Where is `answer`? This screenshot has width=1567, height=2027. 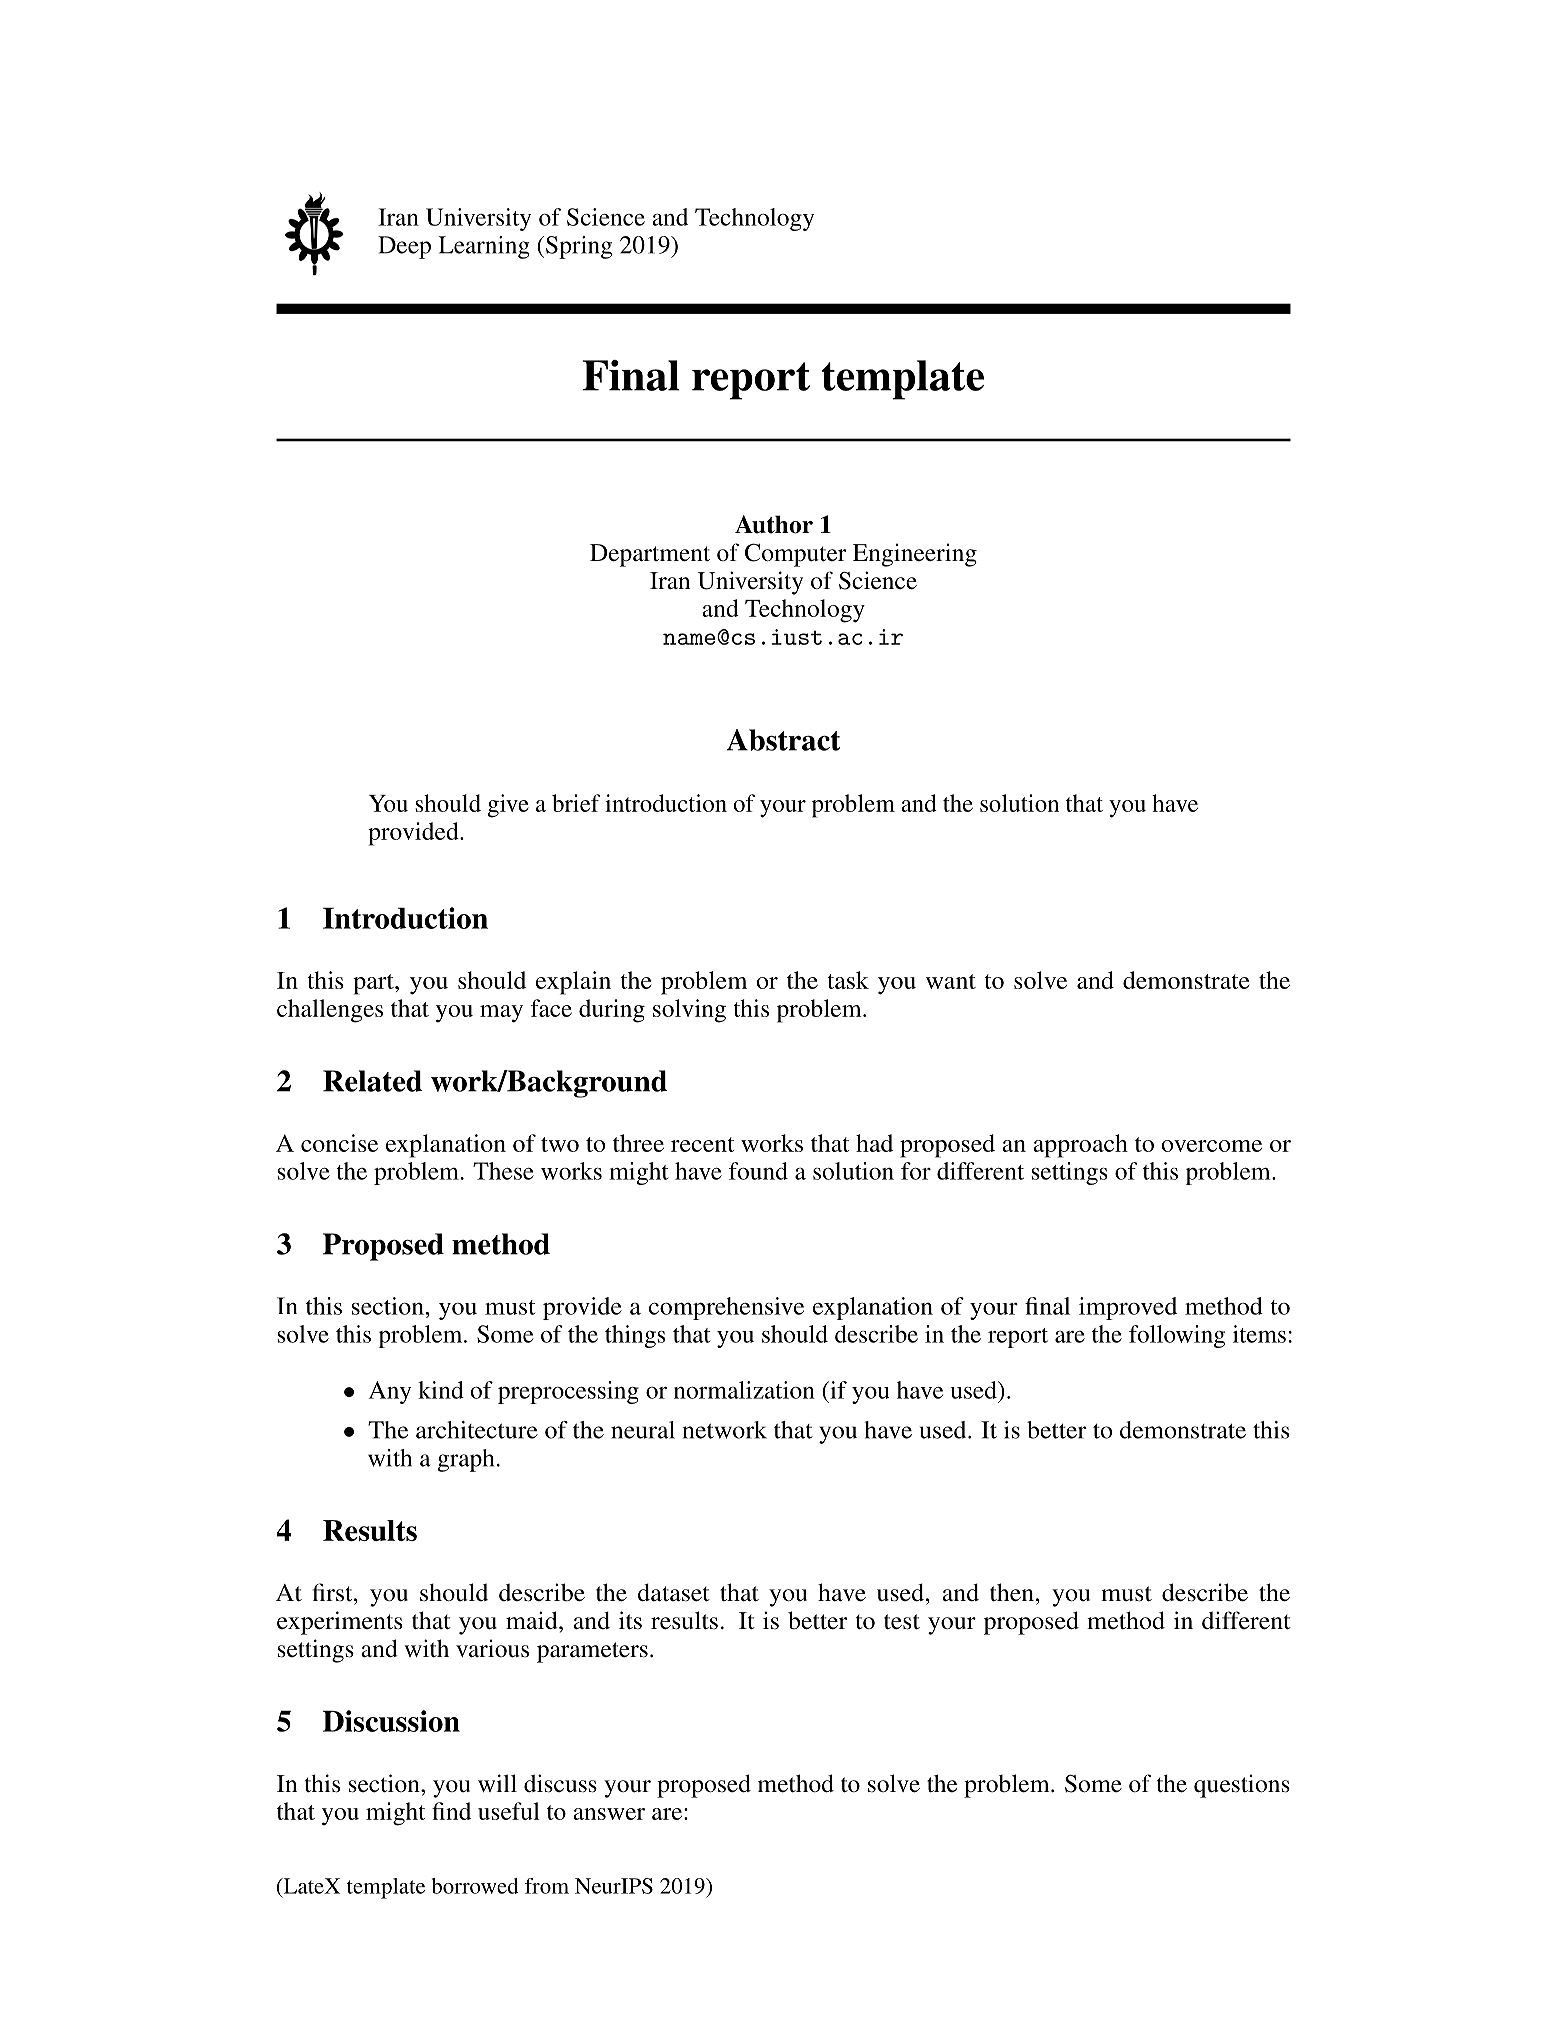 answer is located at coordinates (609, 1814).
